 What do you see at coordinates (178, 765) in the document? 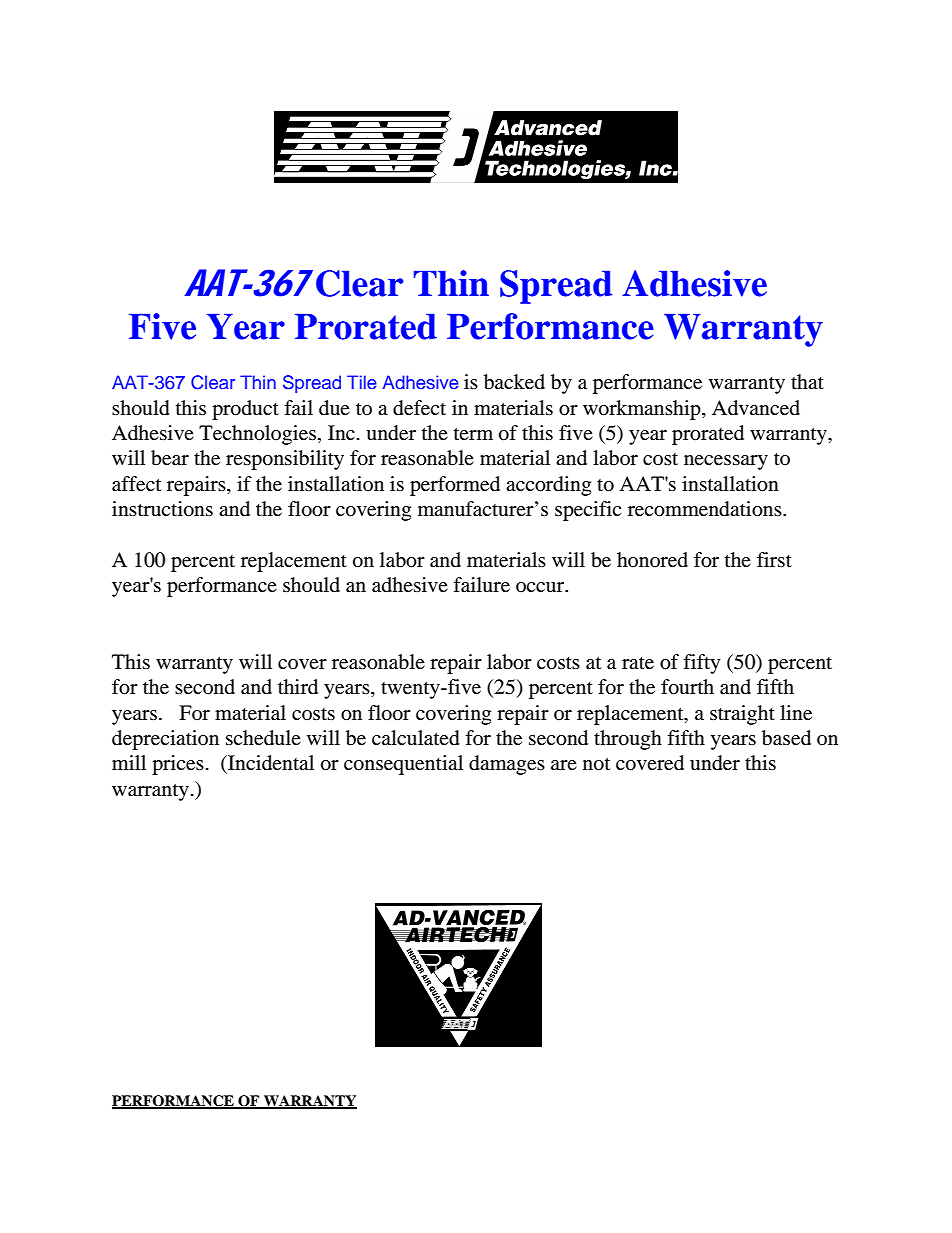
I see `prices` at bounding box center [178, 765].
